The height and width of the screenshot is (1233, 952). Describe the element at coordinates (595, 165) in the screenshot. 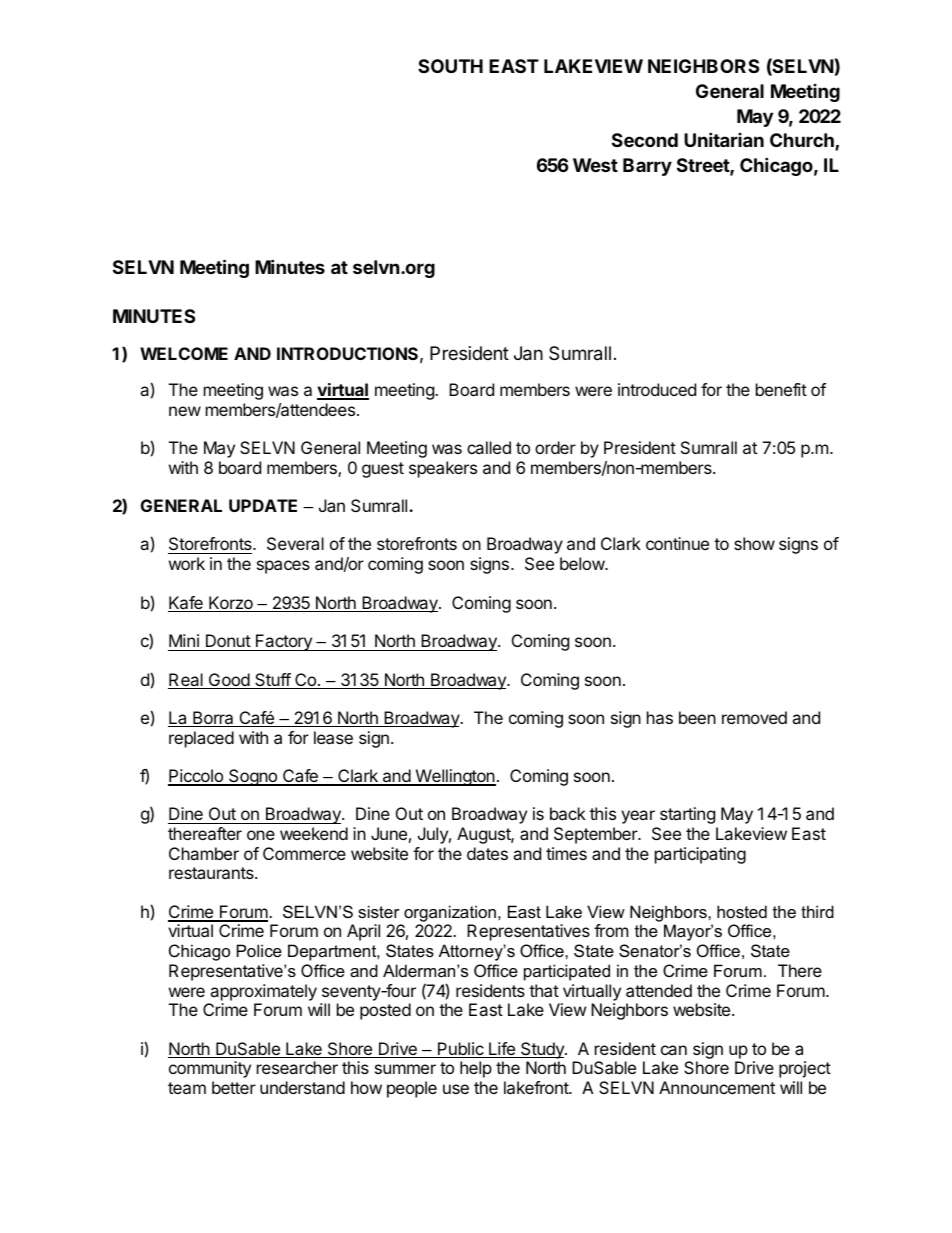

I see `West` at that location.
